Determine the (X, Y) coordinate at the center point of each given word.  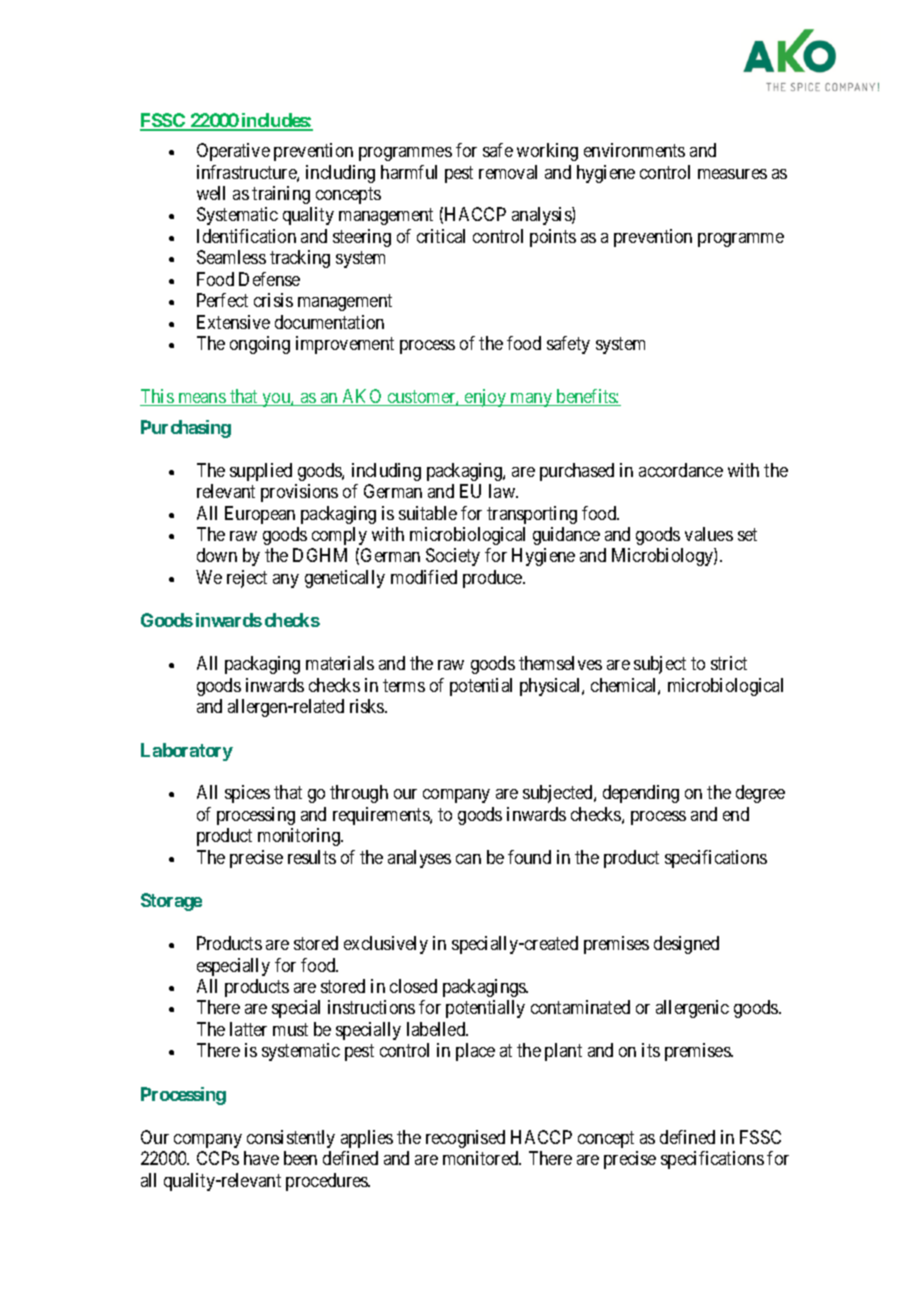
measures (732, 174)
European (260, 515)
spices (247, 794)
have (261, 1158)
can (468, 859)
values (709, 534)
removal (508, 172)
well (211, 193)
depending (641, 794)
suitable (428, 513)
